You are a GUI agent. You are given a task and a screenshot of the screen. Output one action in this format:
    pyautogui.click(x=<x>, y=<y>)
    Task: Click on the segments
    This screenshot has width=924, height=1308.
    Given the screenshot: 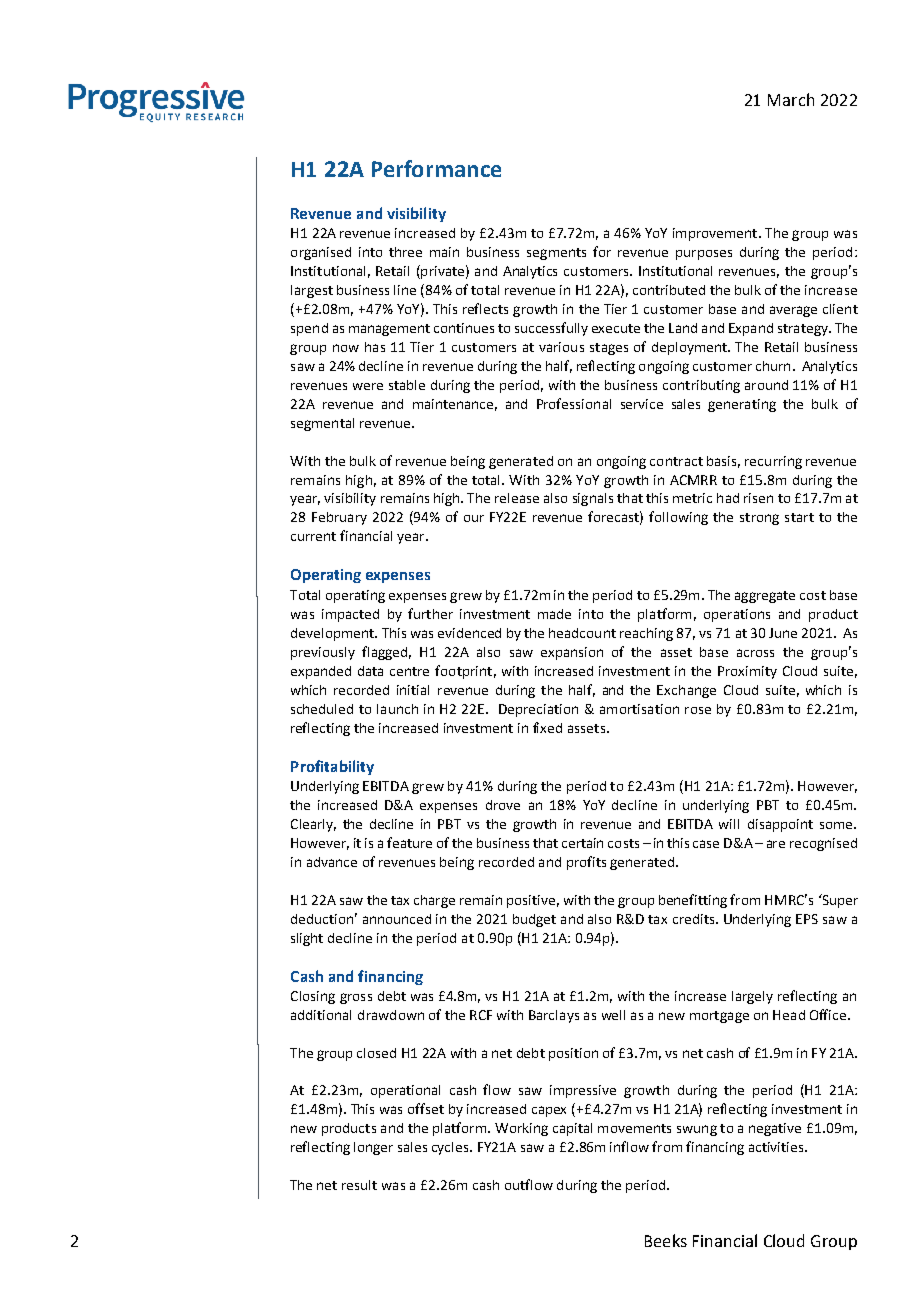 What is the action you would take?
    pyautogui.click(x=556, y=254)
